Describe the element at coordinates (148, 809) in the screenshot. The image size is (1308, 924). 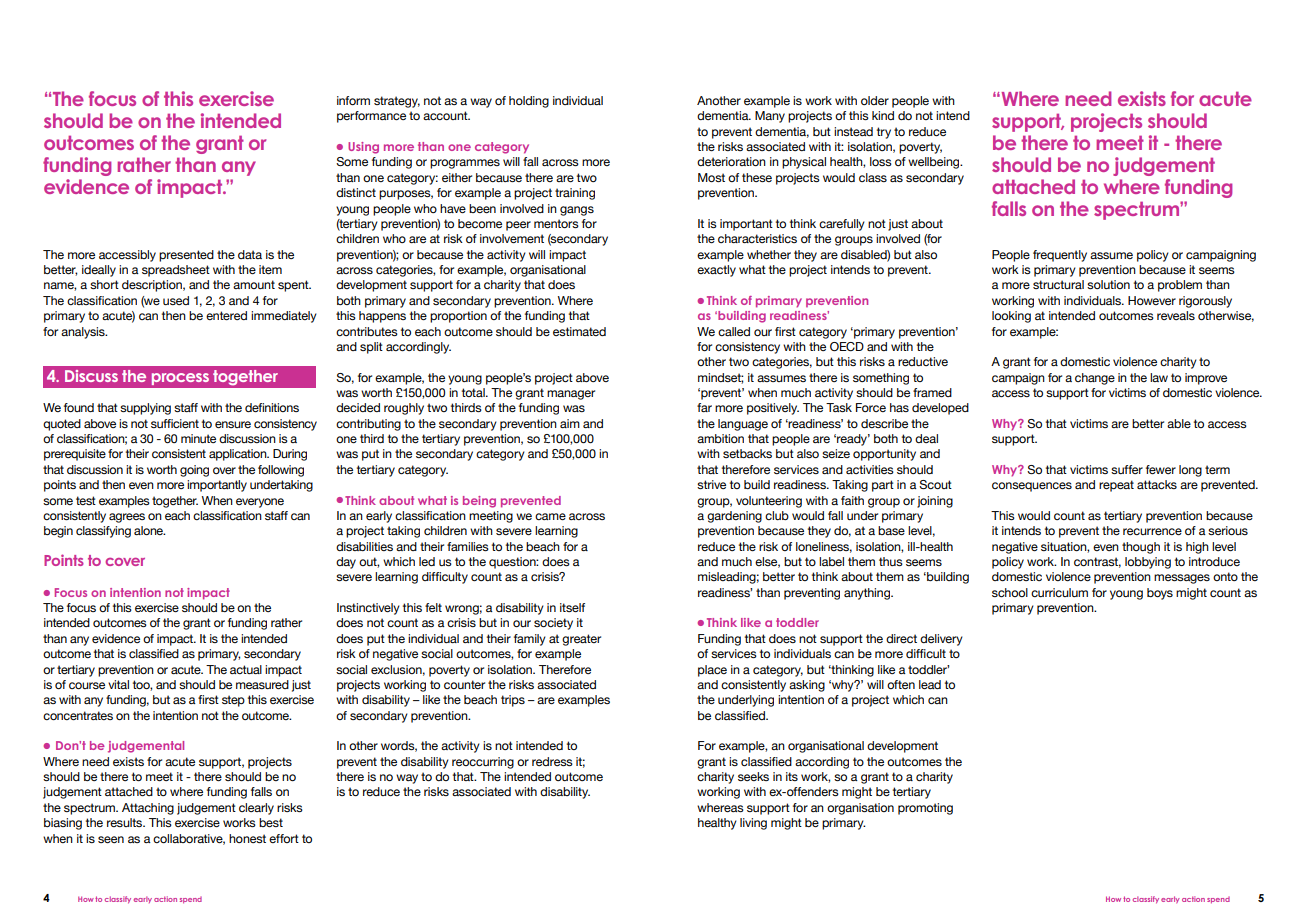
I see `Attaching` at that location.
